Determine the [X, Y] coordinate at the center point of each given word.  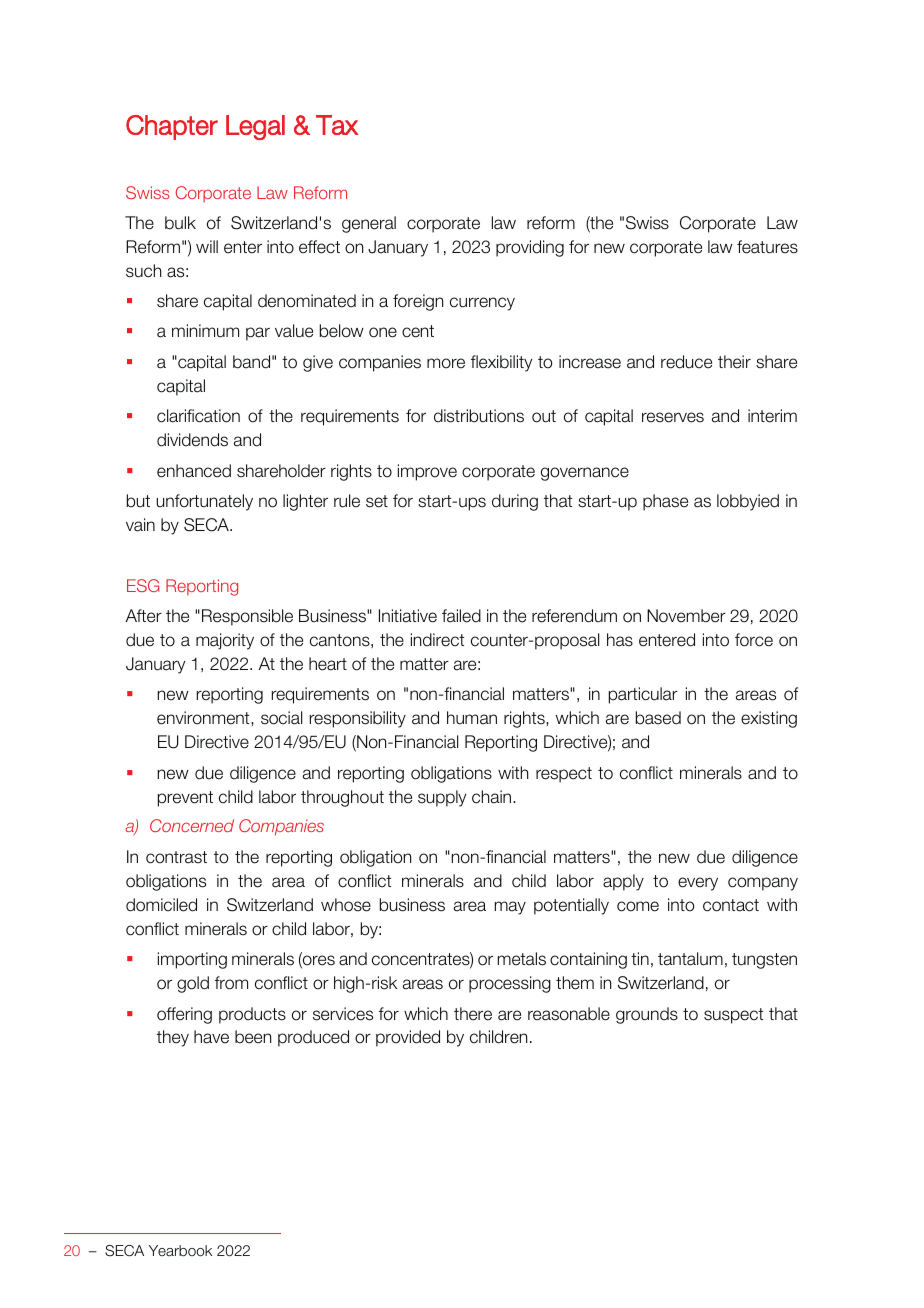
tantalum [690, 959]
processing [510, 984]
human [472, 718]
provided [408, 1038]
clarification [198, 416]
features [767, 247]
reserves [673, 417]
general [369, 224]
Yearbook [180, 1250]
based [658, 718]
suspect [733, 1016]
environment [204, 718]
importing [192, 960]
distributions [479, 416]
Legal [255, 127]
